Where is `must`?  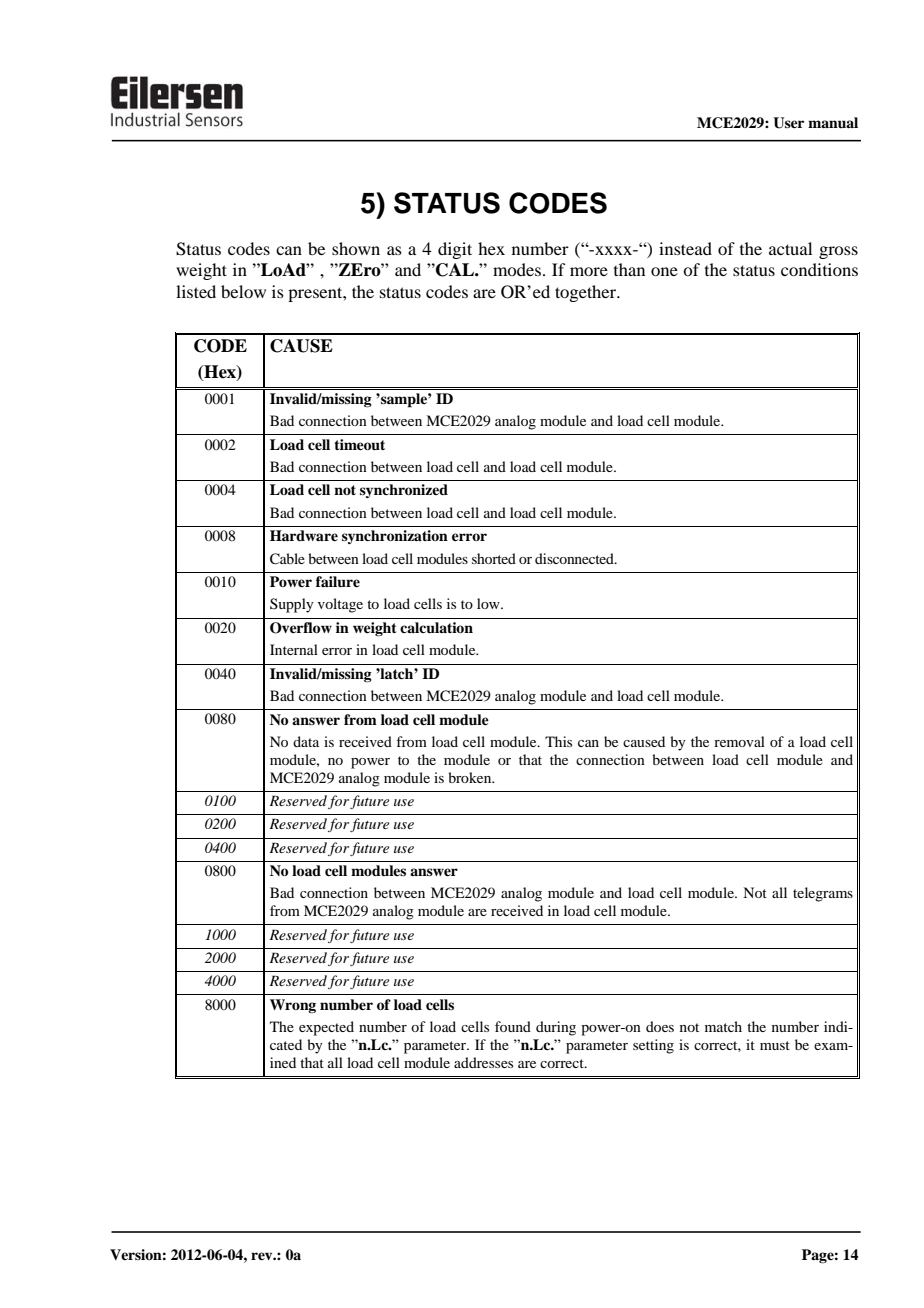
must is located at coordinates (775, 1045).
